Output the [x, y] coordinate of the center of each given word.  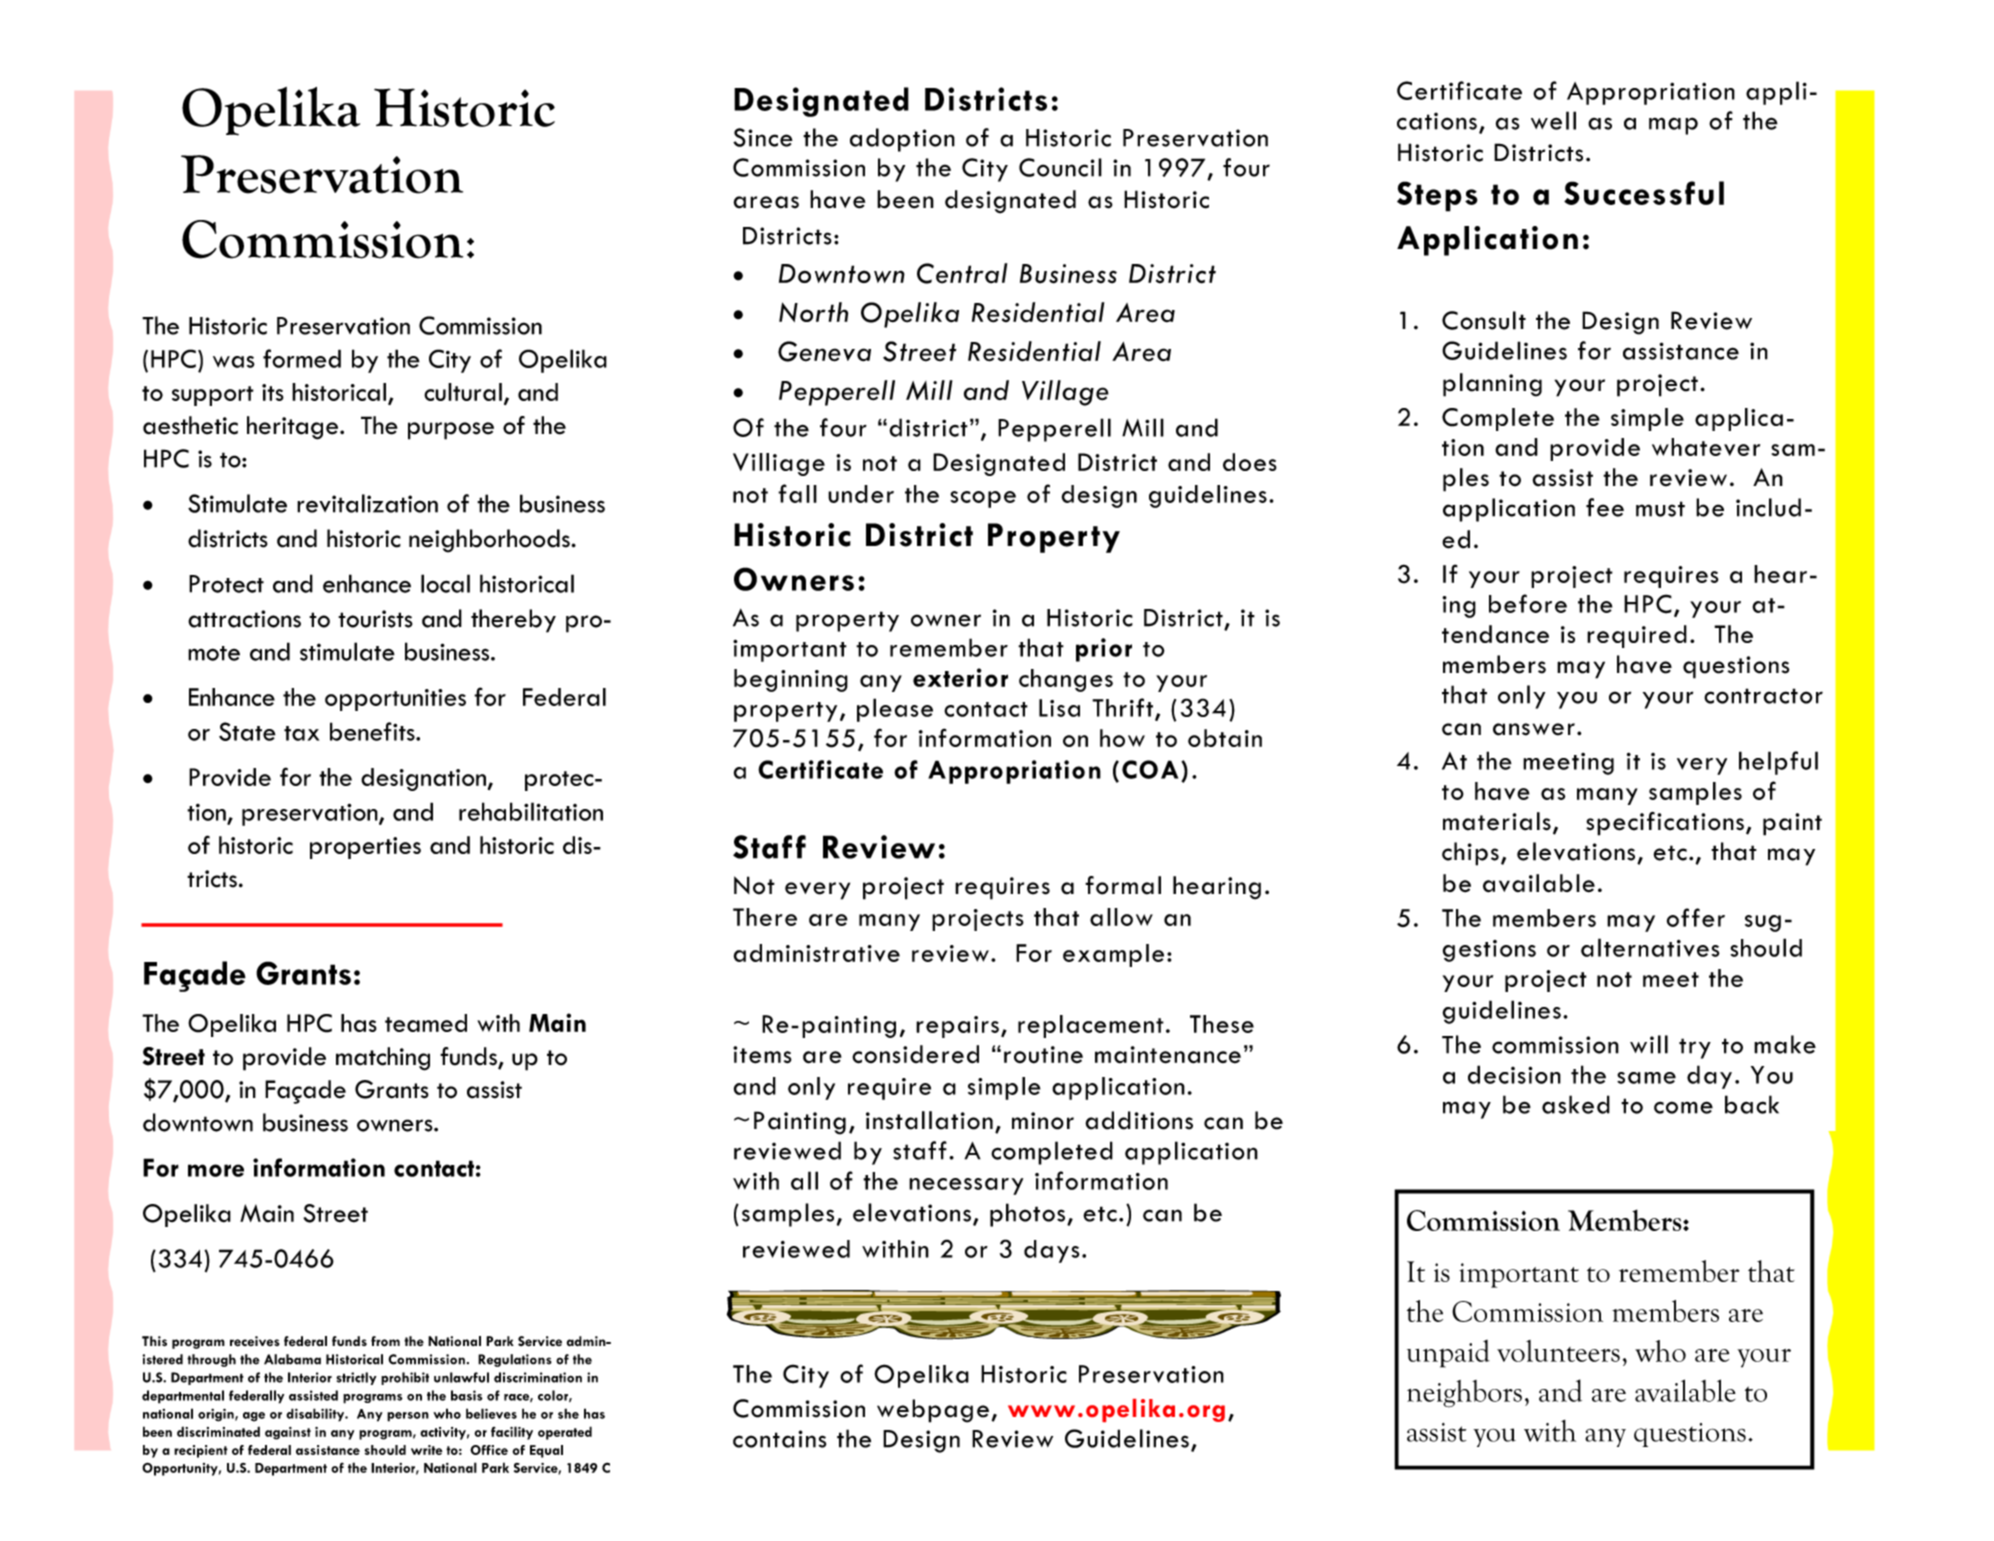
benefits [373, 731]
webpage [933, 1411]
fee [1605, 507]
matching [383, 1059]
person [408, 1417]
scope [983, 499]
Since [763, 137]
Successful [1644, 193]
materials [1497, 821]
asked [1576, 1104]
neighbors [1464, 1394]
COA [1150, 769]
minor [1043, 1121]
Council [1060, 167]
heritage [294, 428]
